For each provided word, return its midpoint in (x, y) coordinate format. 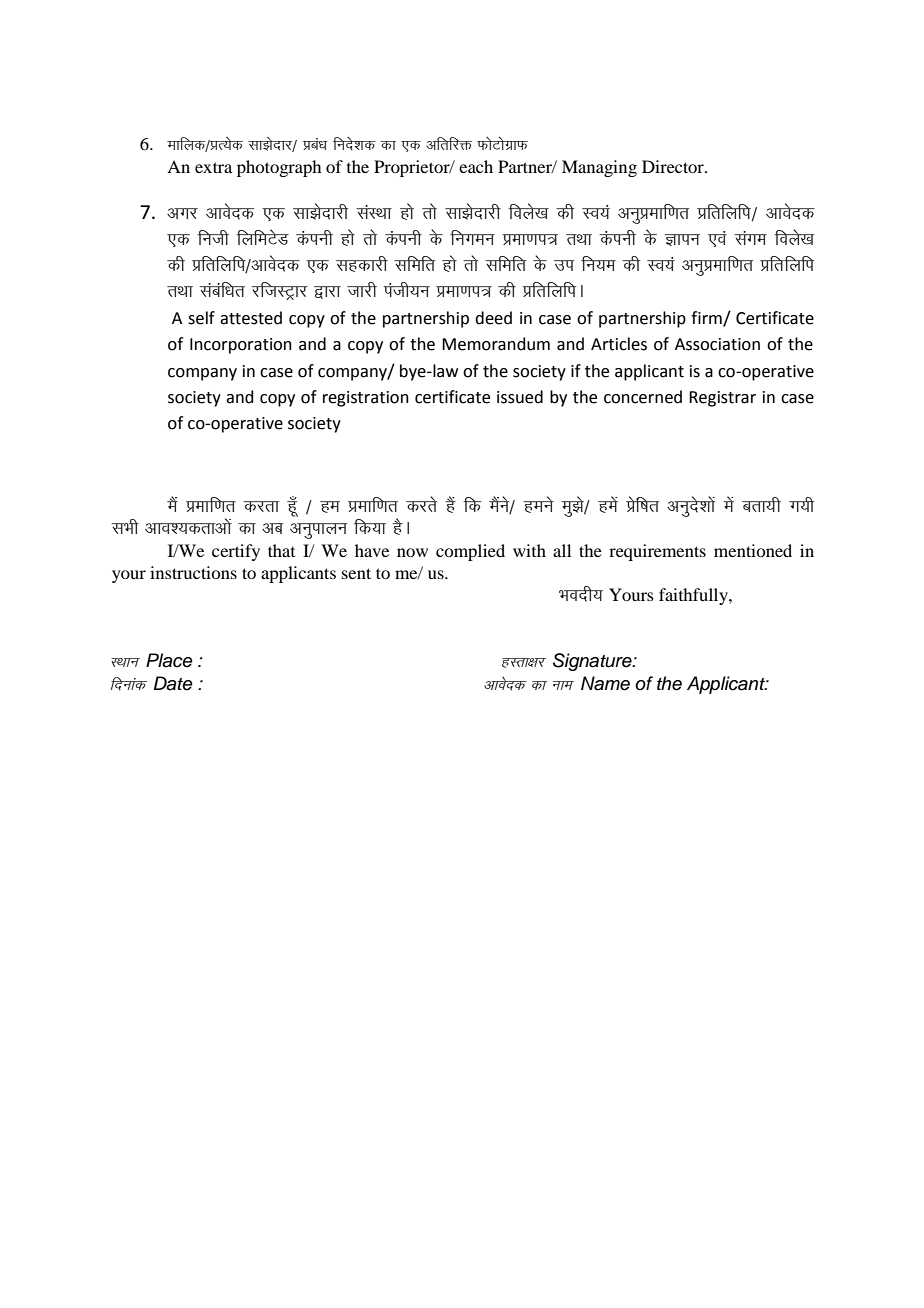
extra (213, 167)
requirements (657, 552)
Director (674, 166)
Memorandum (496, 344)
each (476, 166)
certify (236, 552)
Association (717, 344)
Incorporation (241, 346)
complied (470, 552)
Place (169, 660)
